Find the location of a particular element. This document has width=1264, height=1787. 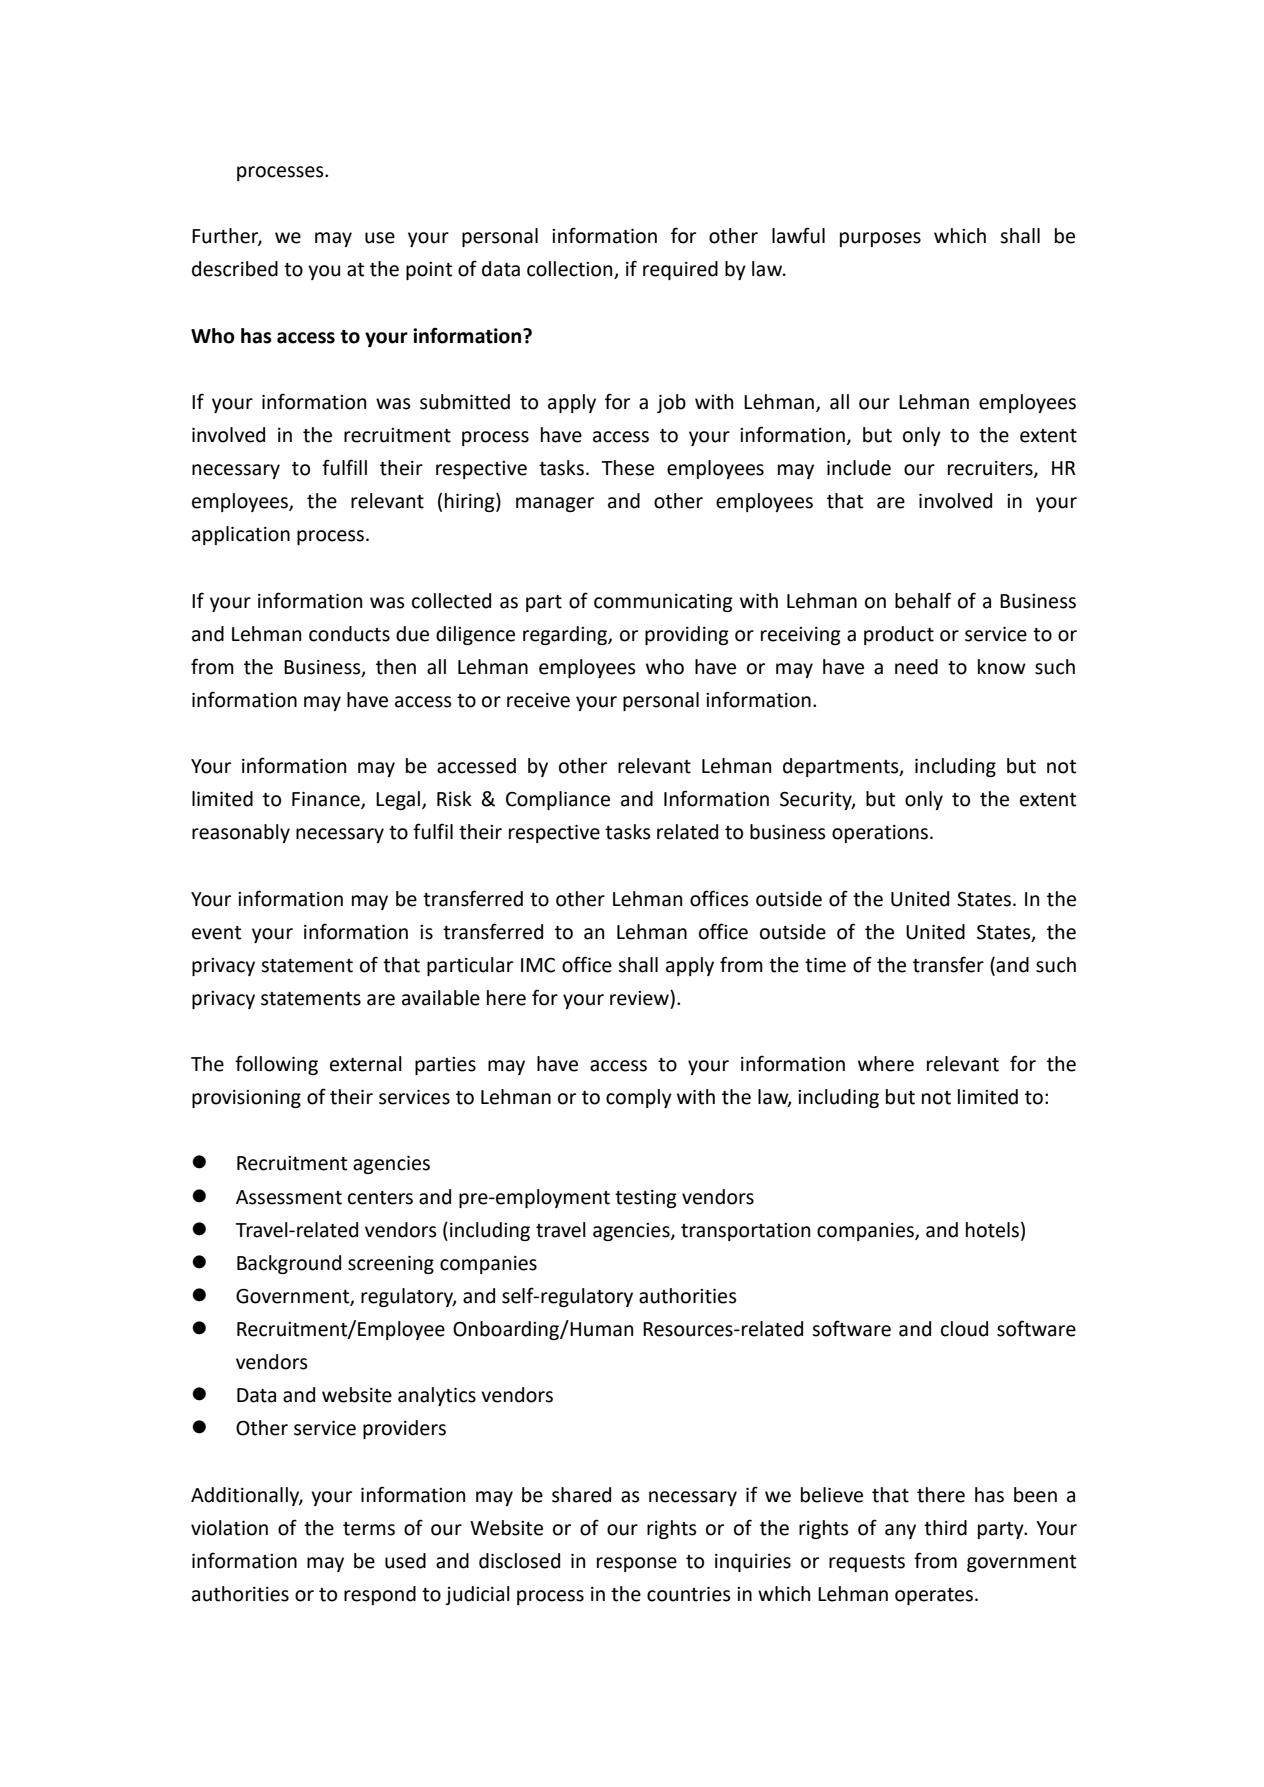

described is located at coordinates (235, 269).
